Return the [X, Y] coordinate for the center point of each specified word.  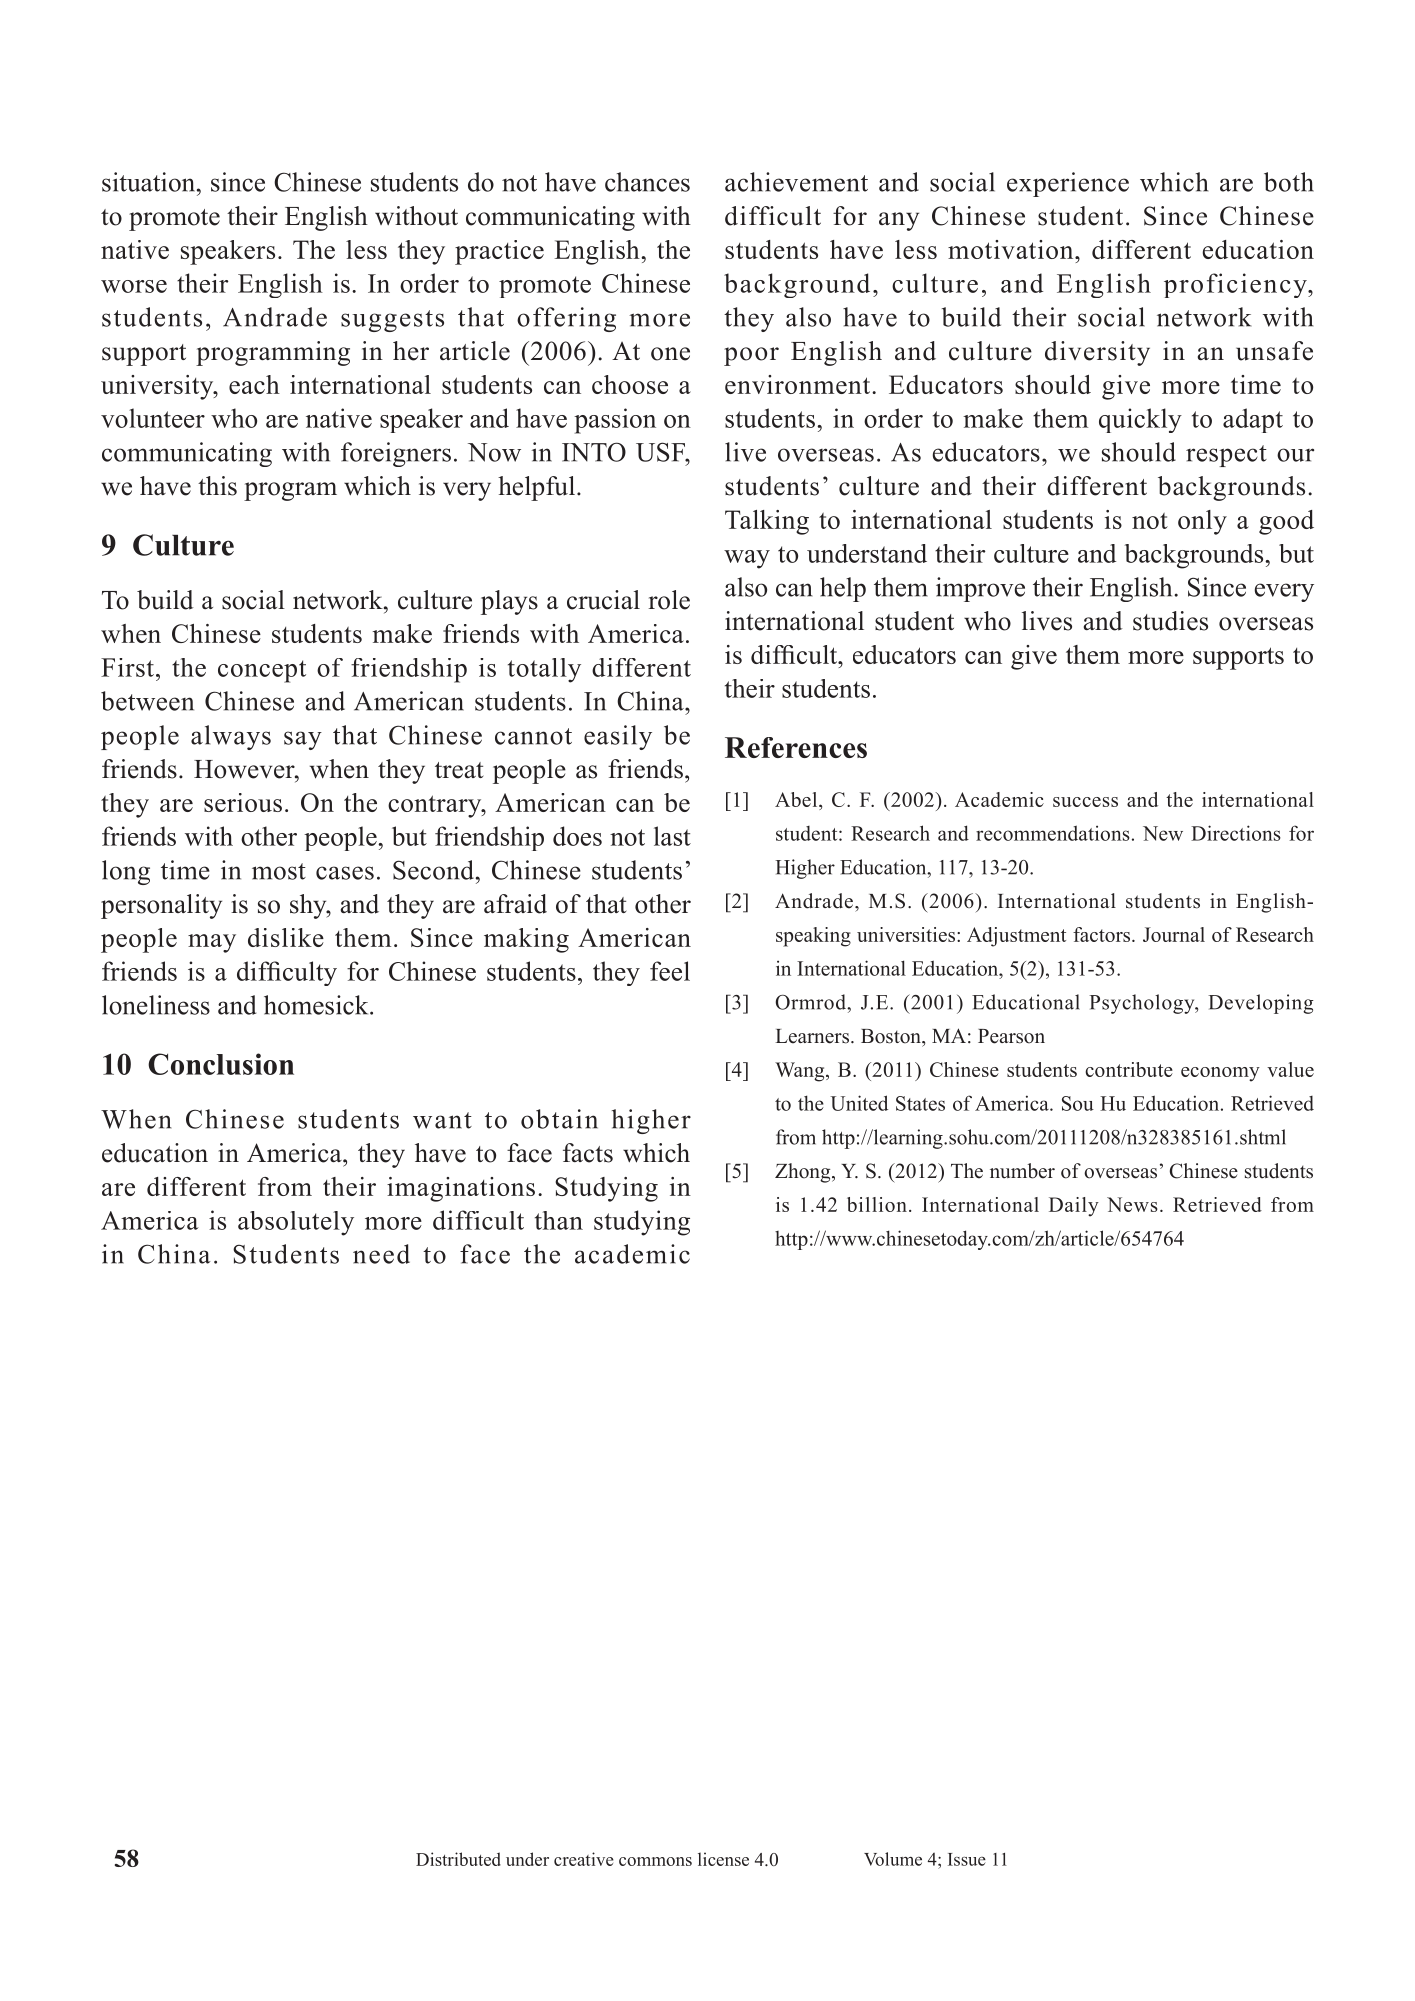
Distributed [458, 1859]
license [723, 1859]
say [303, 740]
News [1132, 1204]
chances [647, 182]
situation [150, 182]
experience [1068, 184]
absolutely [296, 1223]
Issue [967, 1859]
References [796, 747]
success [1085, 802]
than [559, 1220]
